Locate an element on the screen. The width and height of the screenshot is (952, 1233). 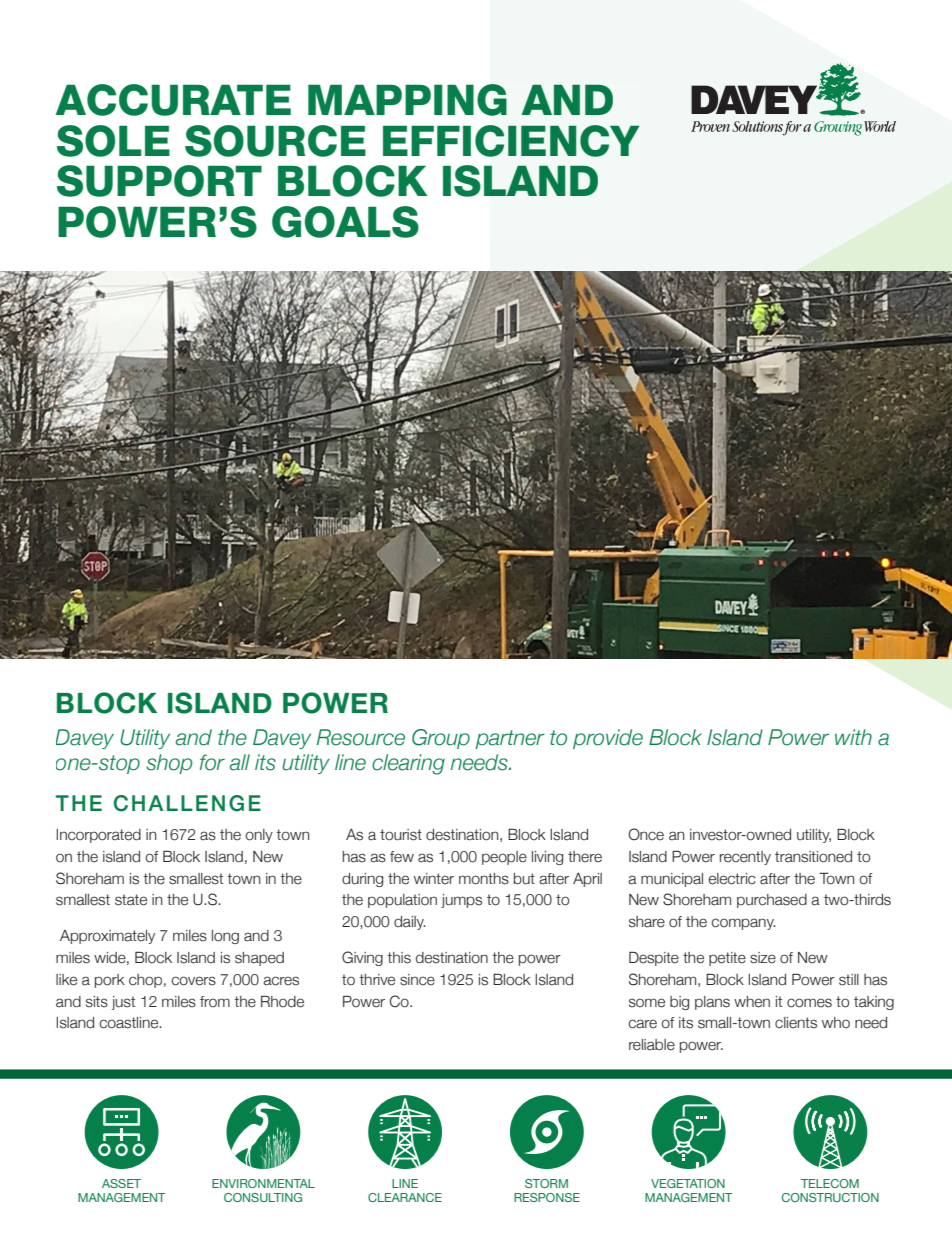
jumps is located at coordinates (461, 901).
